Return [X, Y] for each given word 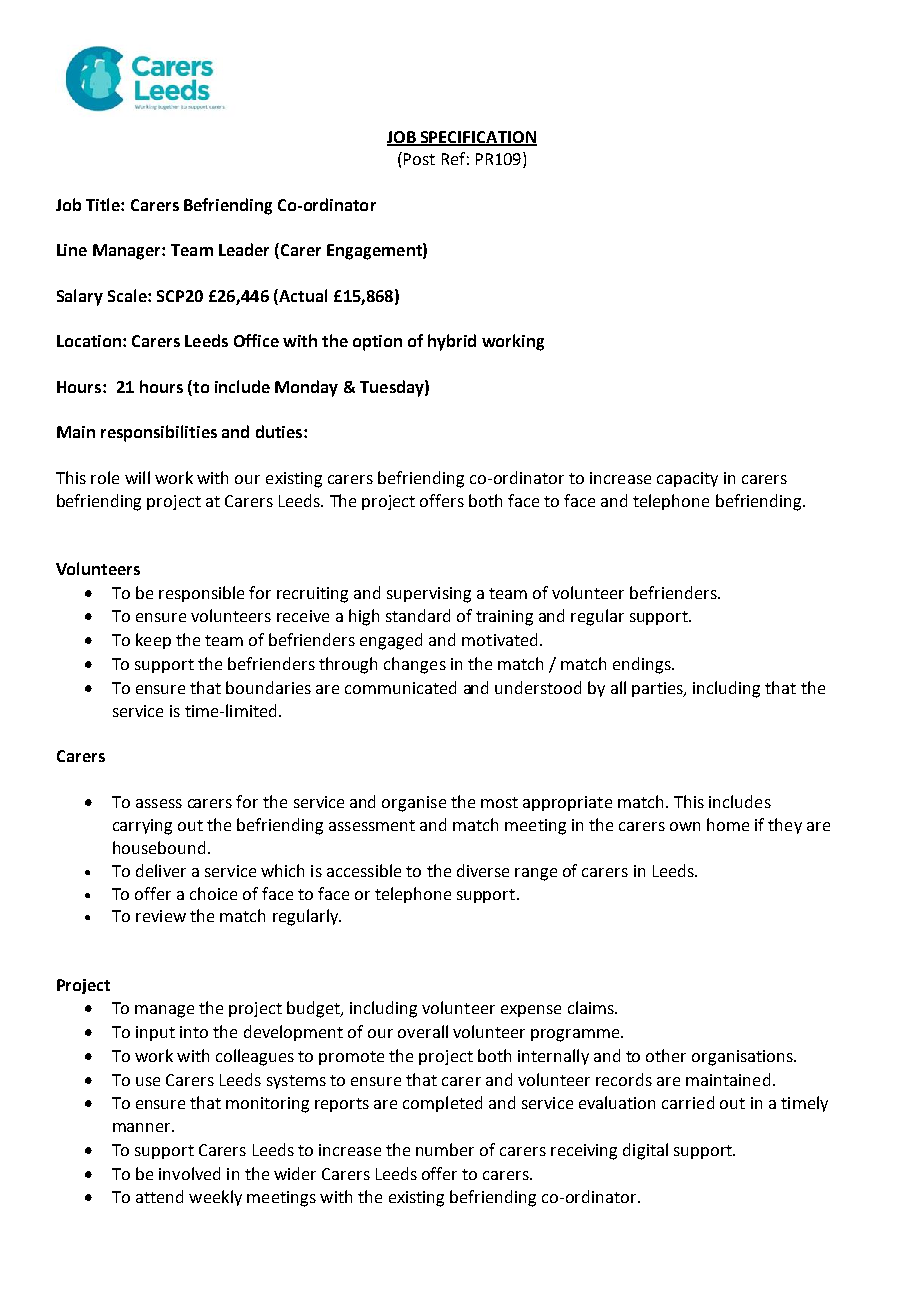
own [685, 826]
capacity [687, 479]
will [137, 477]
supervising [429, 595]
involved [189, 1173]
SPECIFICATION [478, 138]
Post [418, 158]
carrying [142, 827]
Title [104, 204]
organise [414, 804]
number [445, 1149]
